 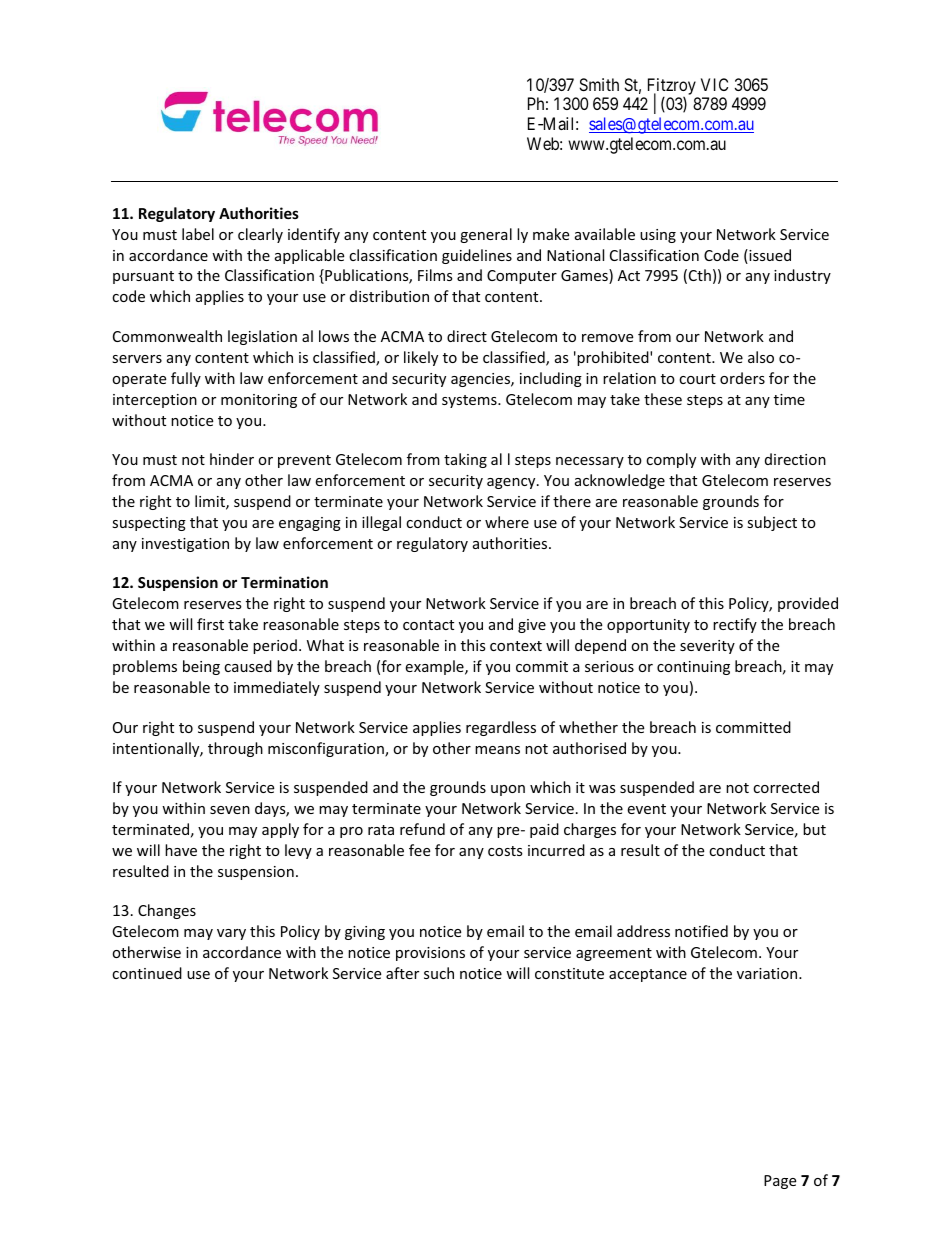 What do you see at coordinates (232, 459) in the document?
I see `hinder` at bounding box center [232, 459].
